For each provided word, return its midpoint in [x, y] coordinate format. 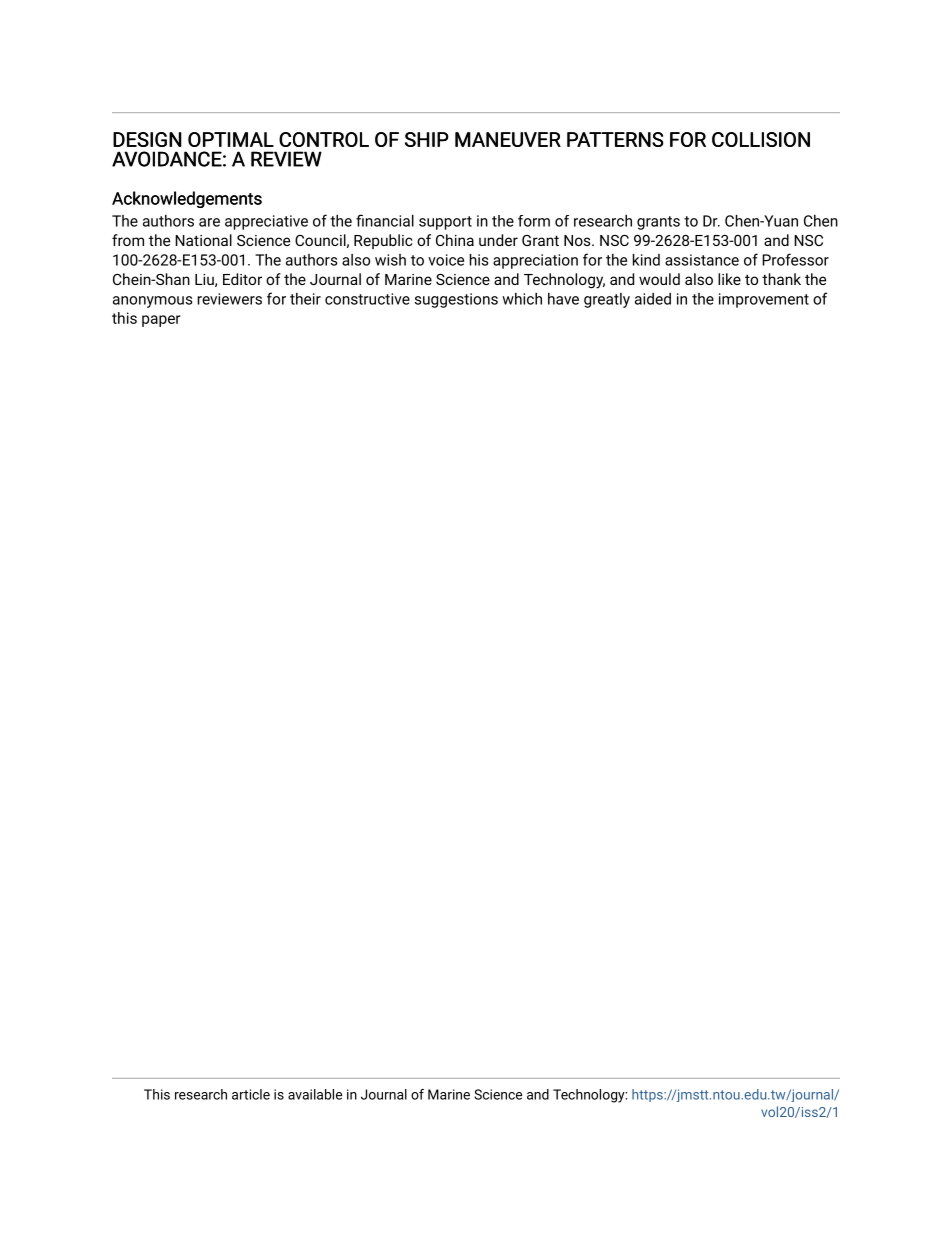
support [445, 223]
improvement [764, 300]
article [251, 1094]
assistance [702, 260]
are [209, 222]
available [315, 1094]
